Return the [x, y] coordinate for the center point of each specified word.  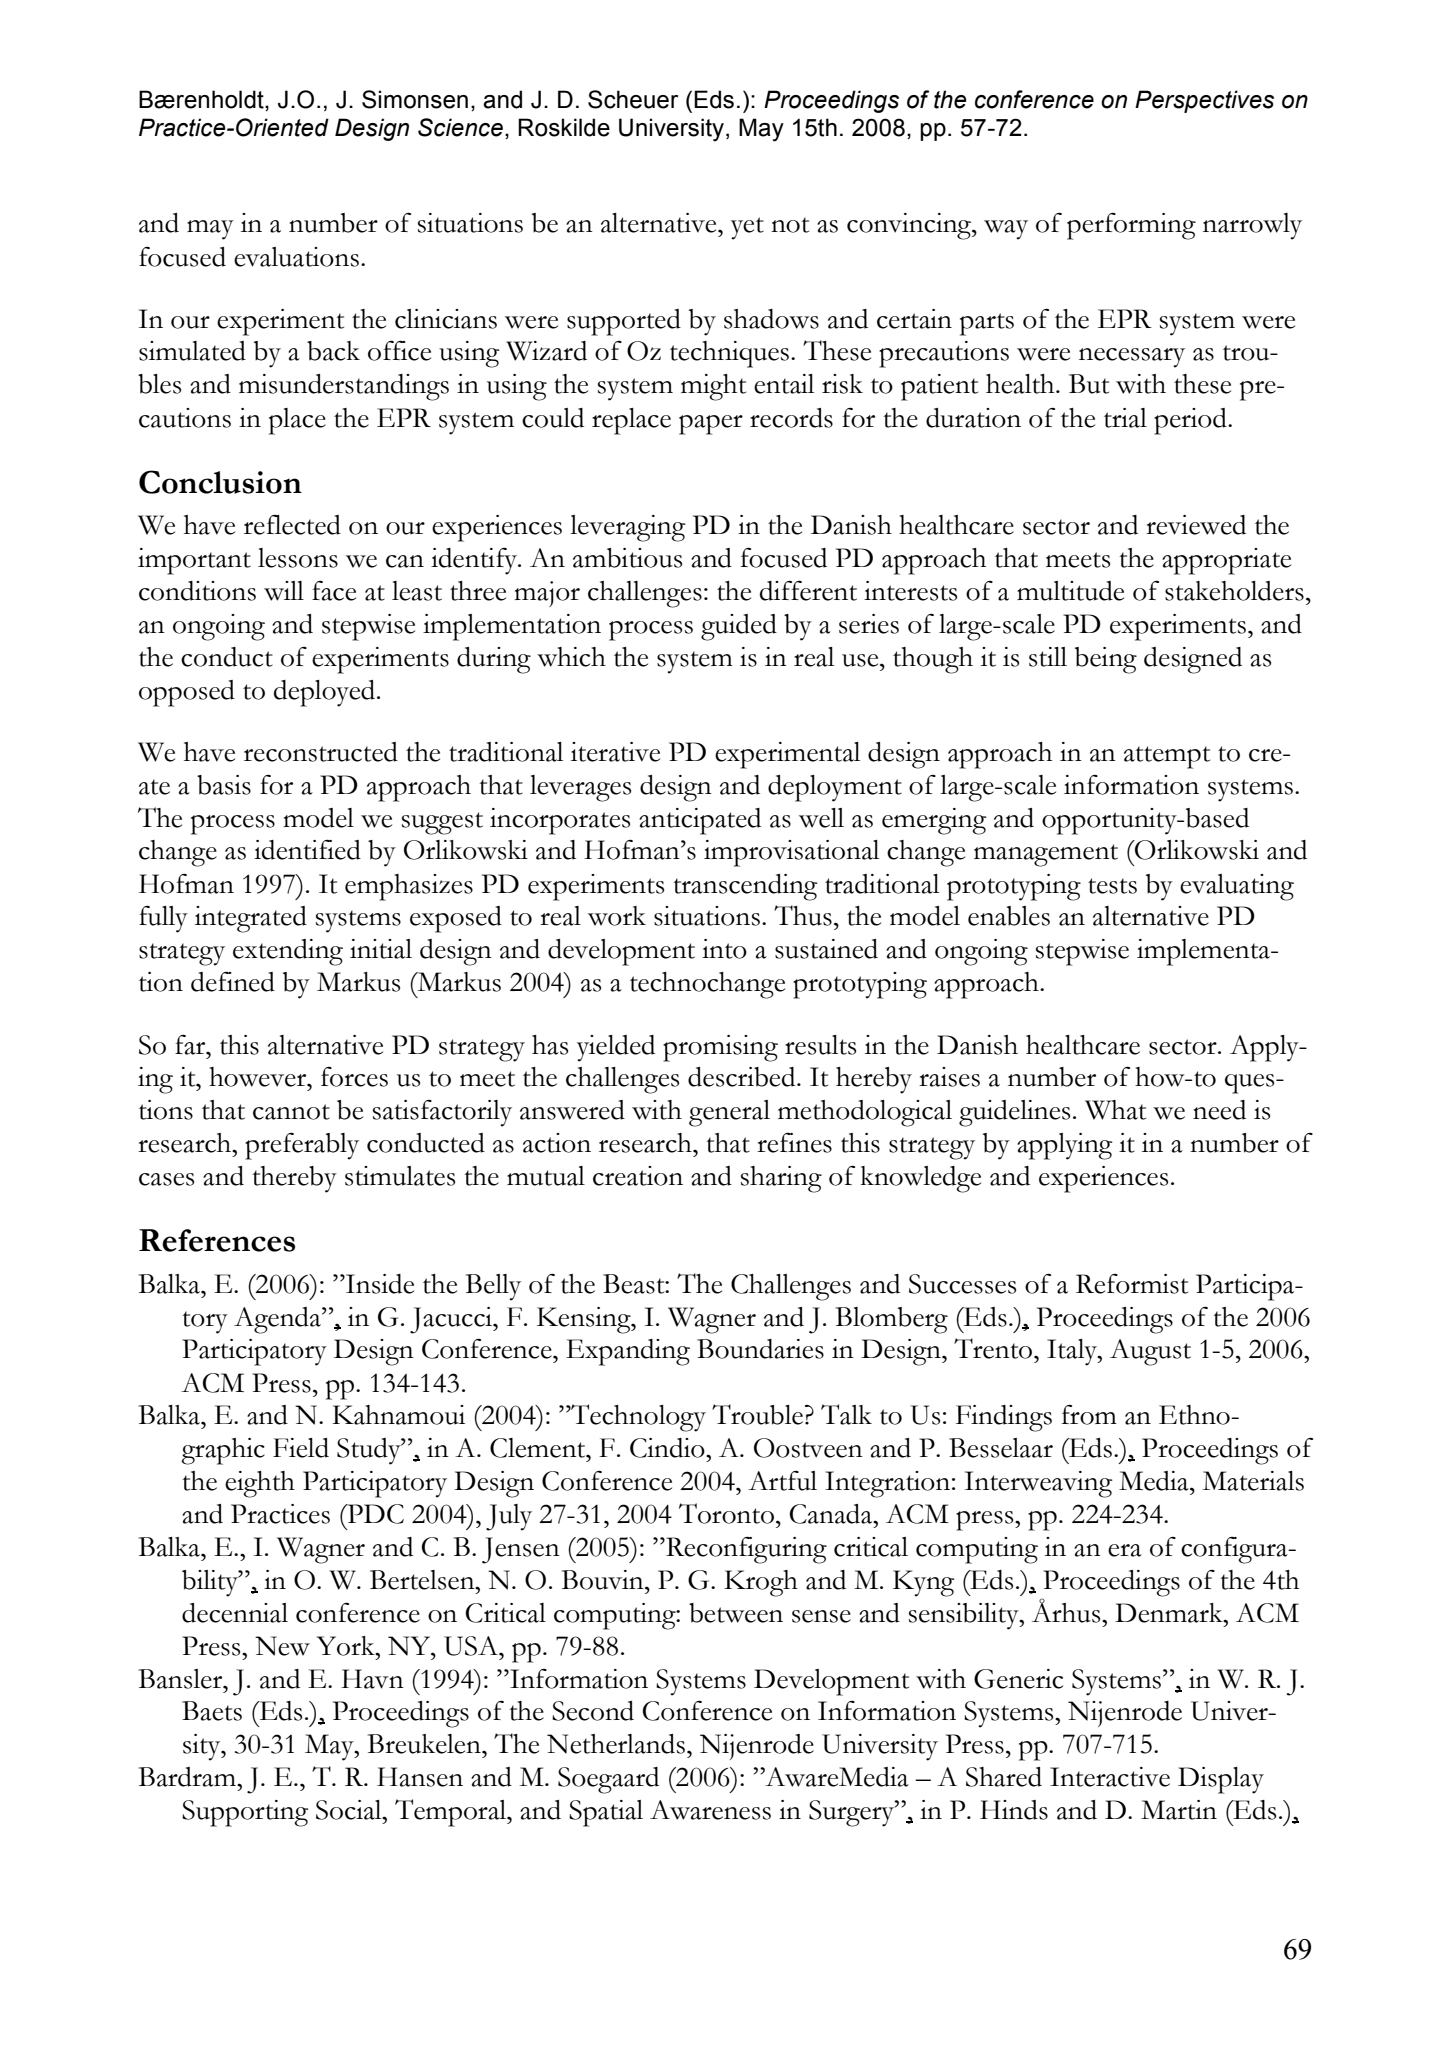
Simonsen [415, 99]
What [1115, 1110]
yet [747, 228]
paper [711, 425]
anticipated [700, 821]
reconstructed [321, 752]
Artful [782, 1481]
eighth [260, 1484]
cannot [291, 1112]
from [1089, 1415]
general [729, 1113]
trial [1125, 418]
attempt [1167, 757]
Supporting [245, 1813]
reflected [292, 525]
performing [1131, 226]
